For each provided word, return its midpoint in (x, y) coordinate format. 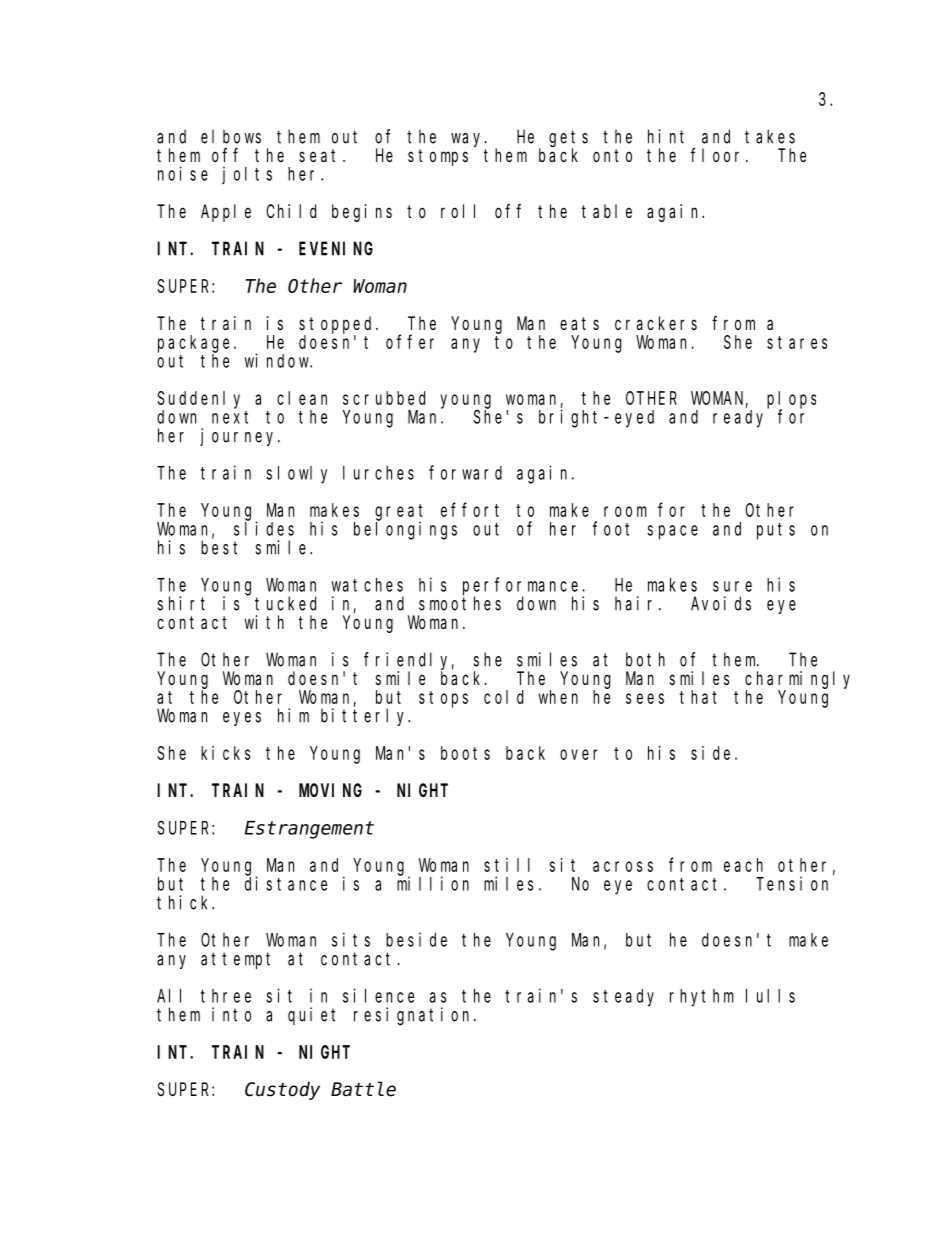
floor (719, 155)
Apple (226, 213)
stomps (438, 157)
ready (738, 419)
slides (264, 528)
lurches (378, 473)
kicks (225, 753)
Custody (282, 1091)
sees (645, 698)
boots (465, 753)
